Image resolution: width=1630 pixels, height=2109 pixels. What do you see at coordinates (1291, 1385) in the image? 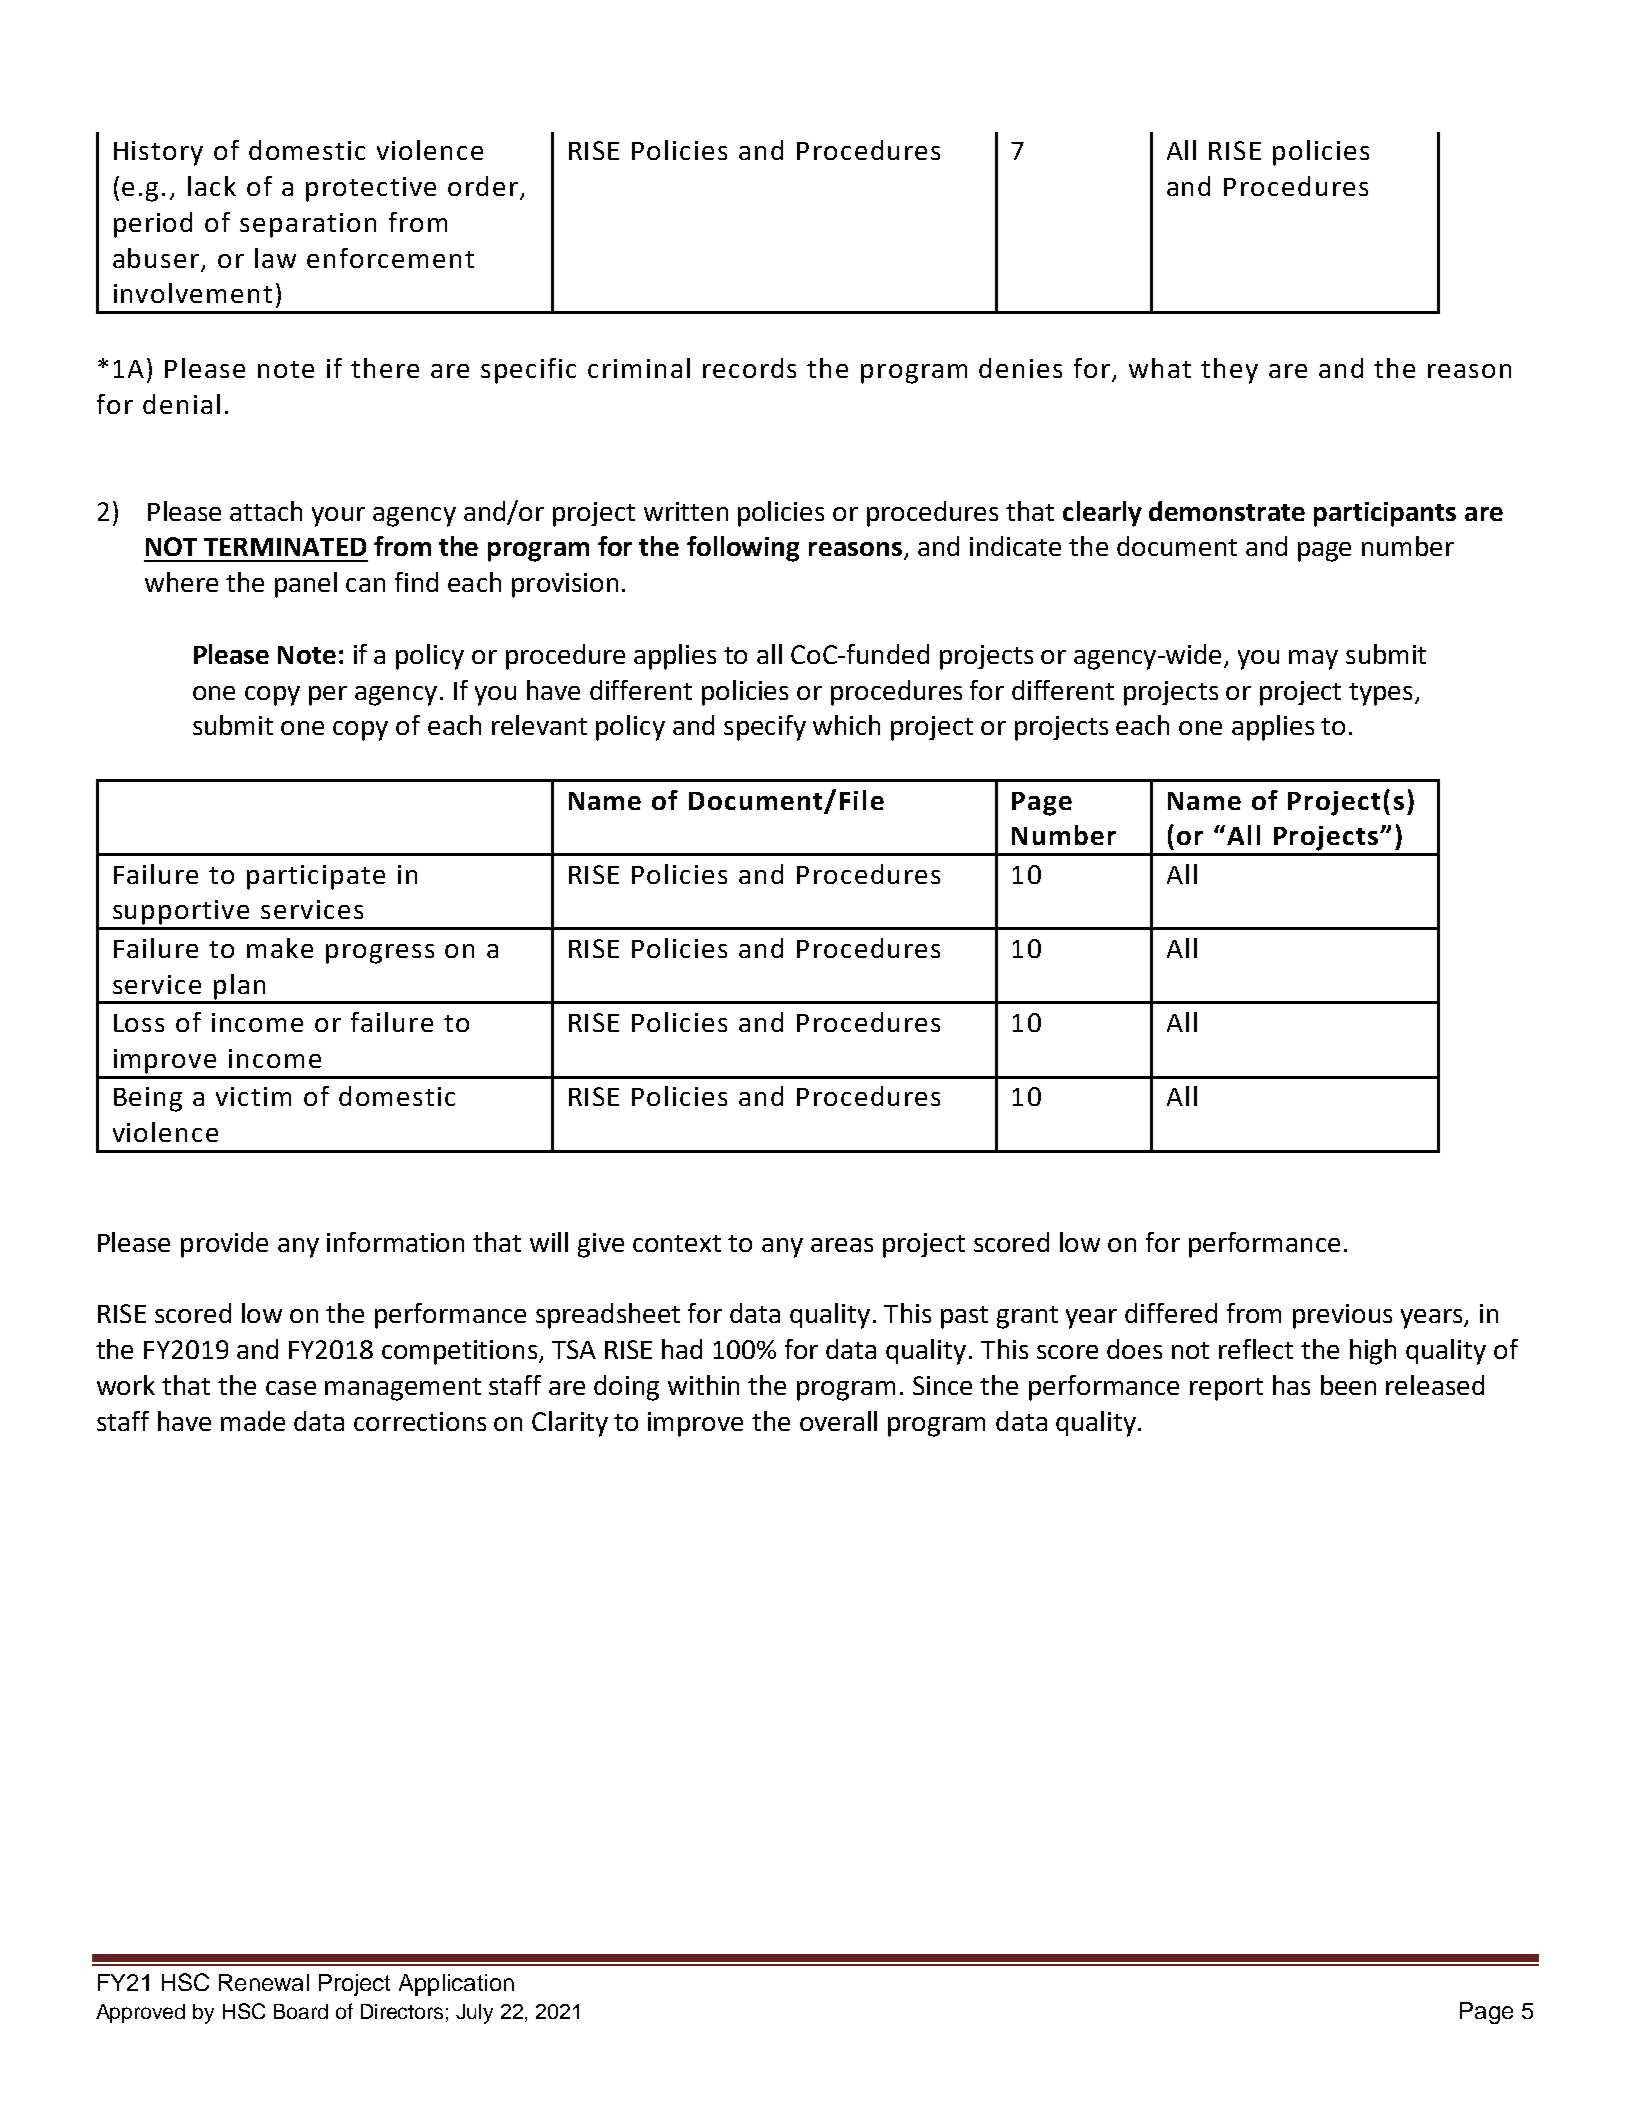
I see `has` at bounding box center [1291, 1385].
